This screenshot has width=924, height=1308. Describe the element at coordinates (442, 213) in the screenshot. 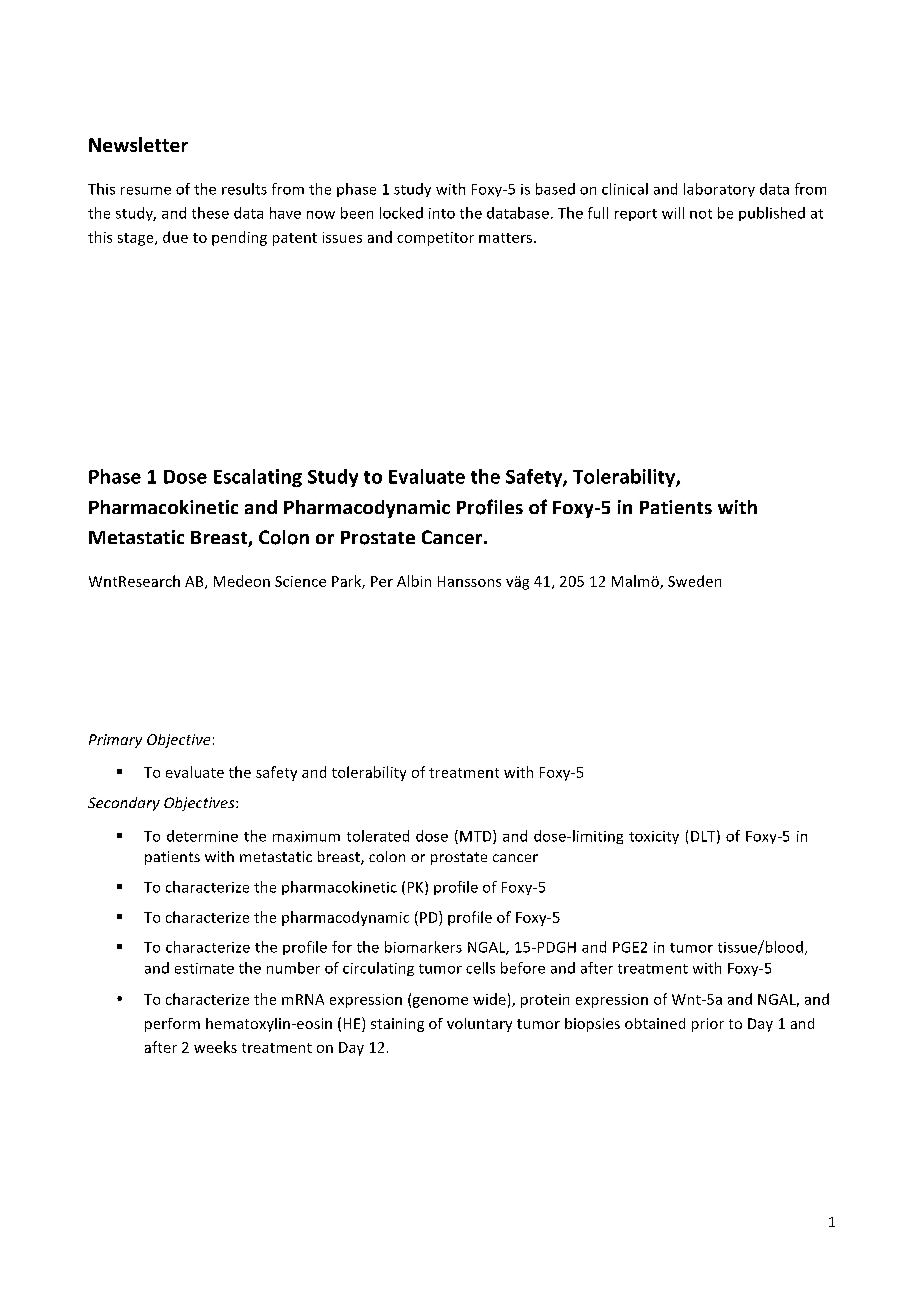

I see `into` at that location.
